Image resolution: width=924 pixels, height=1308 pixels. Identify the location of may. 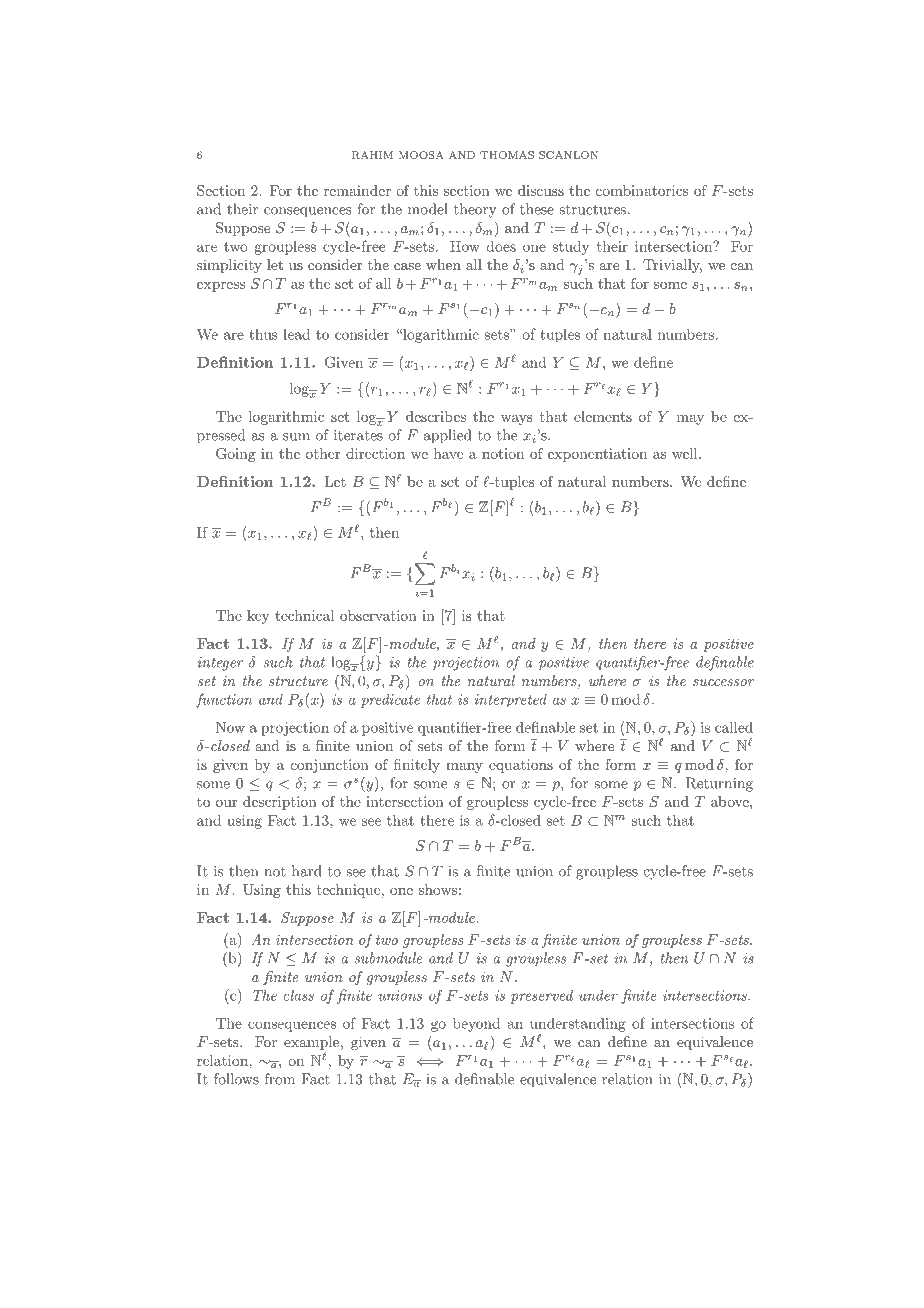
(690, 420).
